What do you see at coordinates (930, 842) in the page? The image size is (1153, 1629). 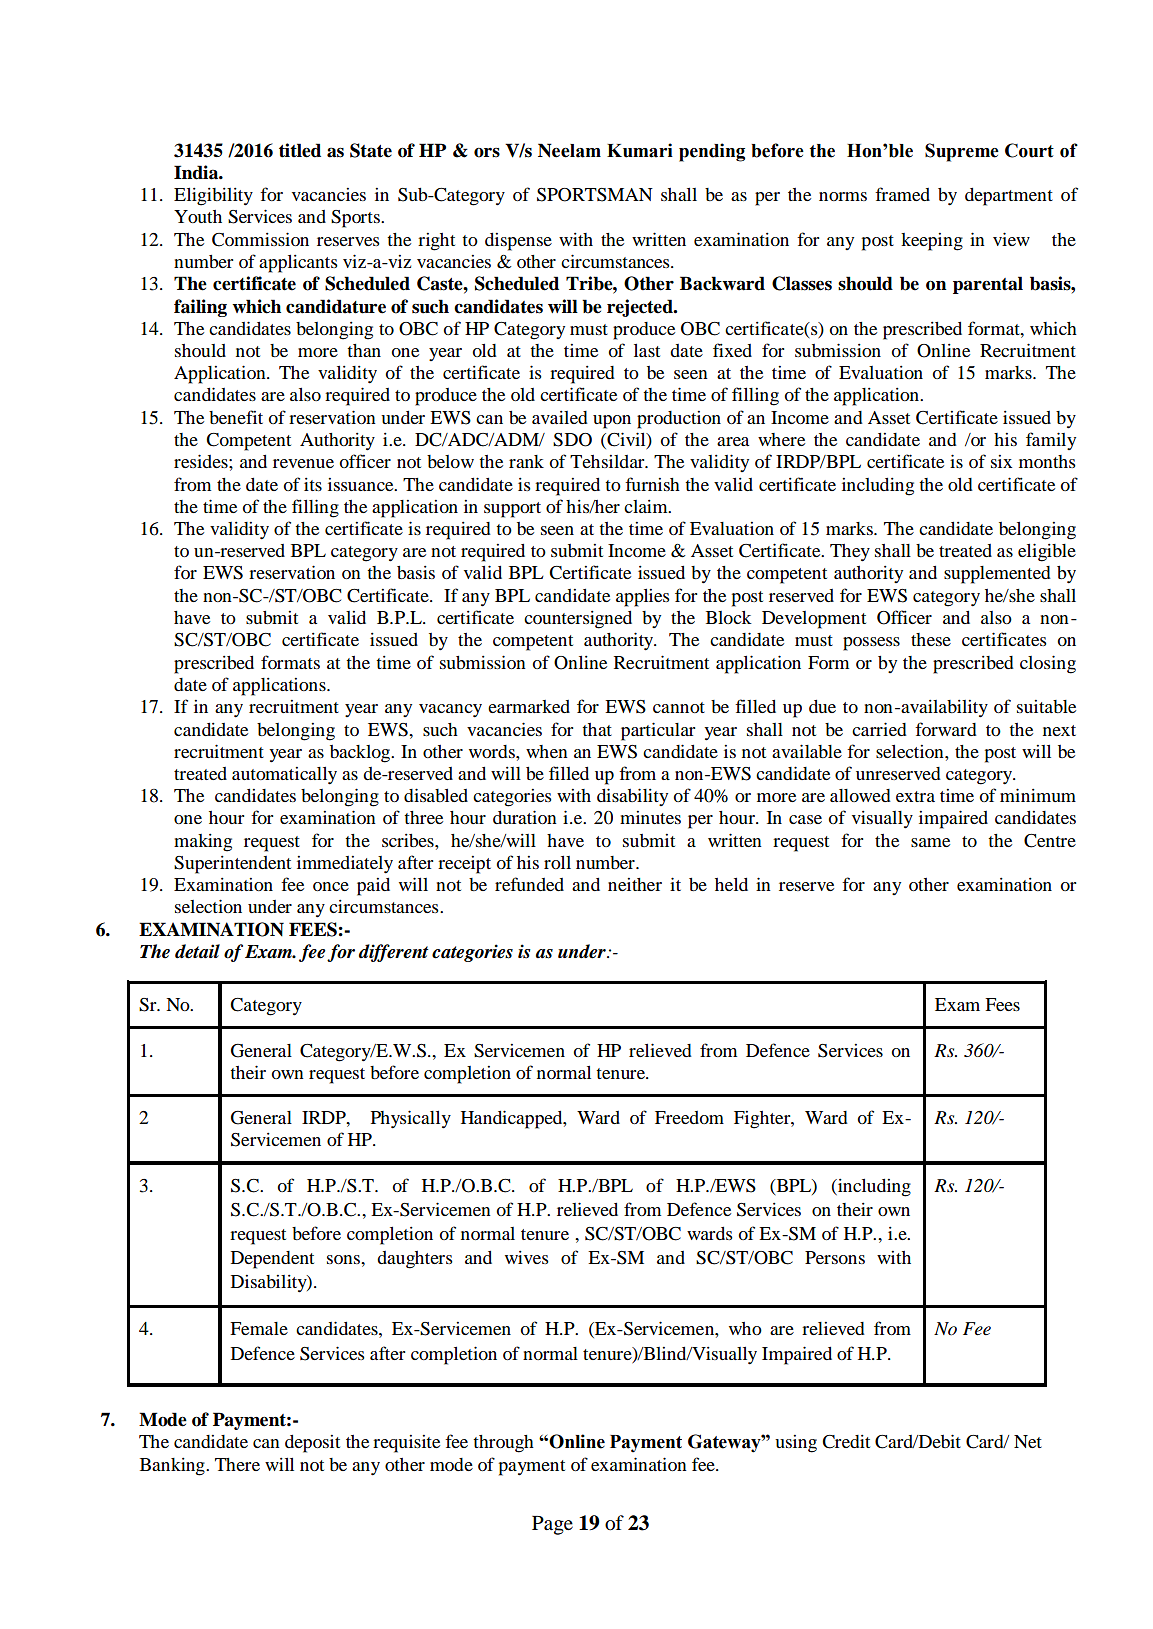 I see `same` at bounding box center [930, 842].
